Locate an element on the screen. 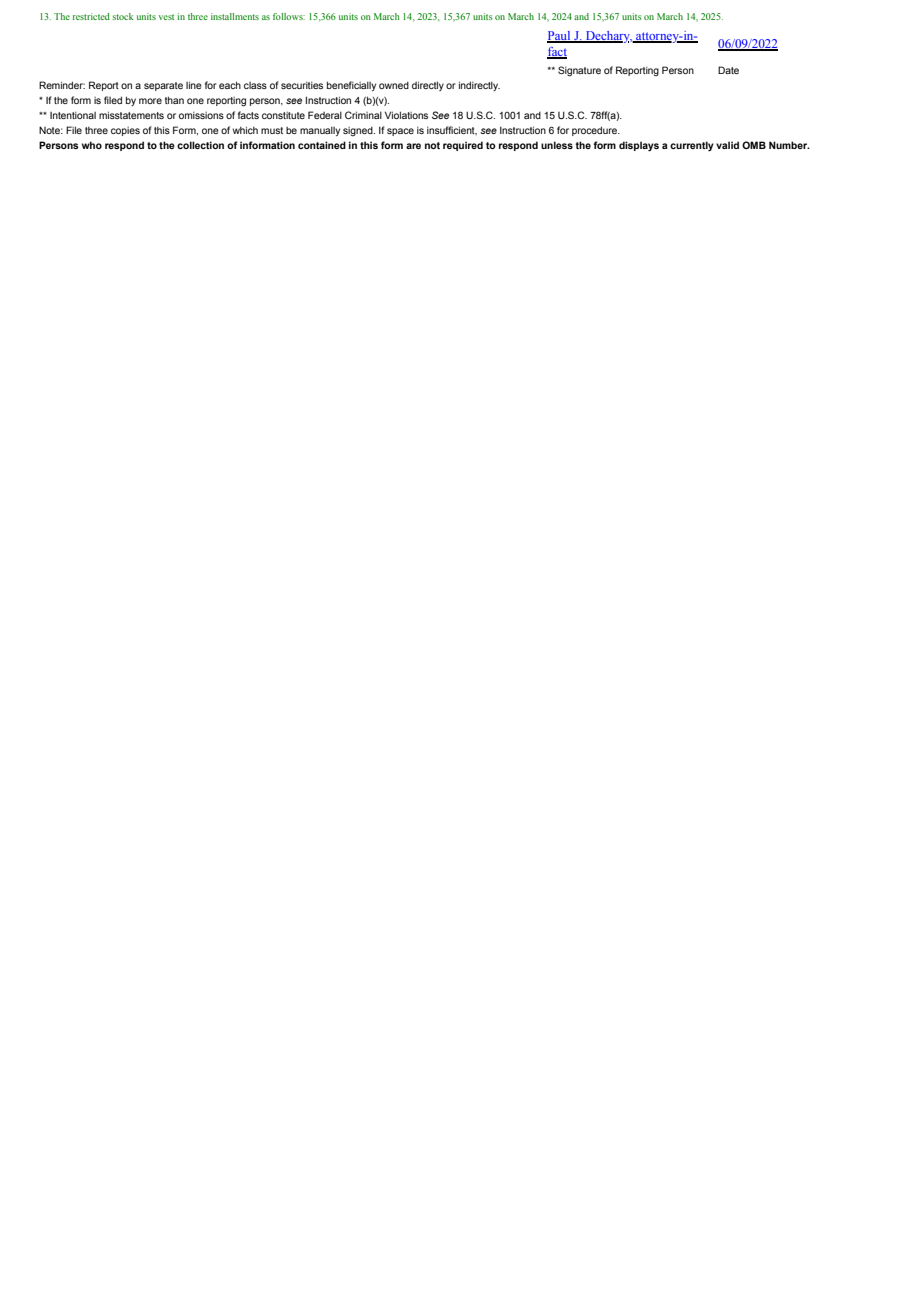  vest is located at coordinates (166, 17).
